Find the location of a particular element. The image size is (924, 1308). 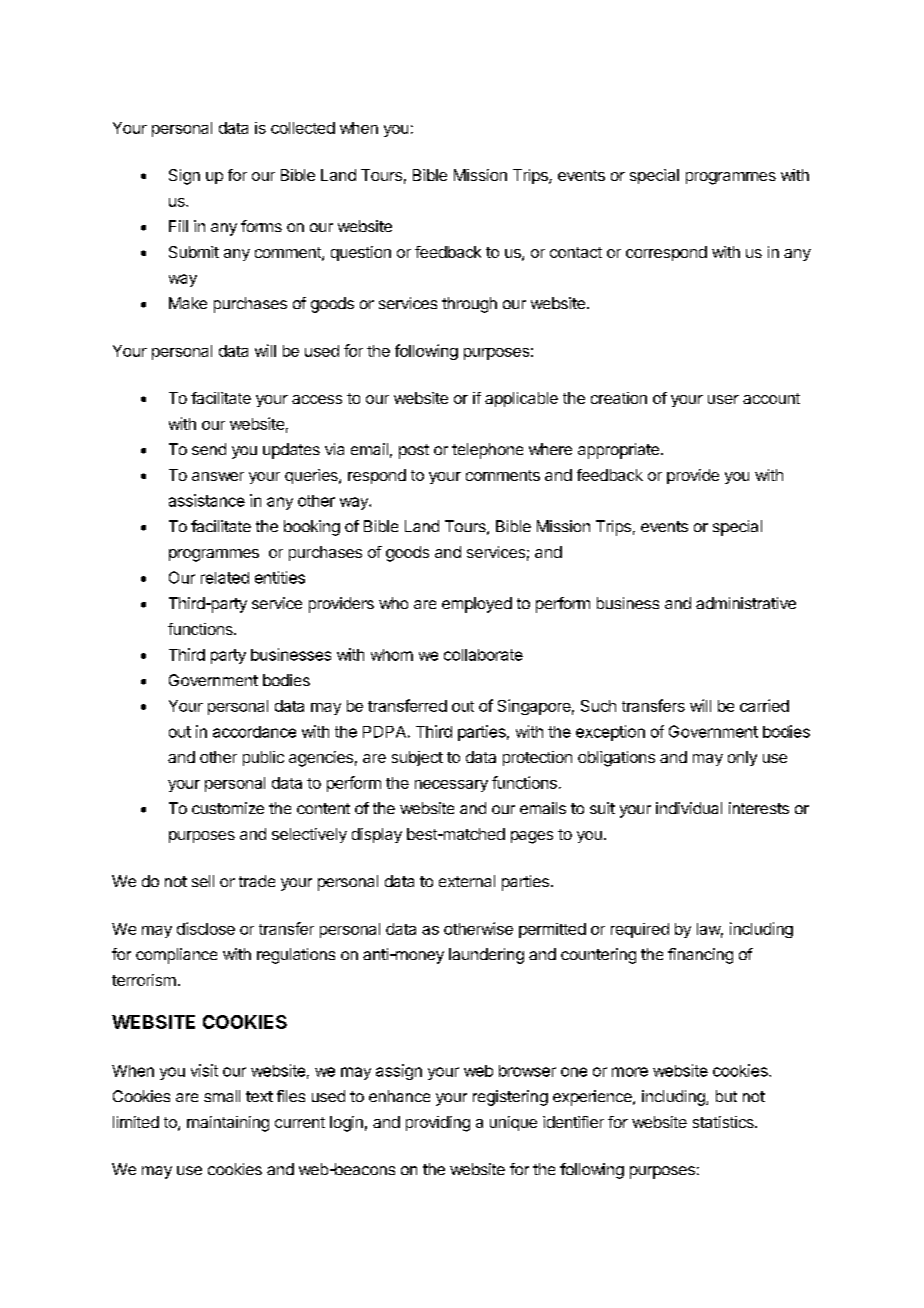

but is located at coordinates (726, 1096).
